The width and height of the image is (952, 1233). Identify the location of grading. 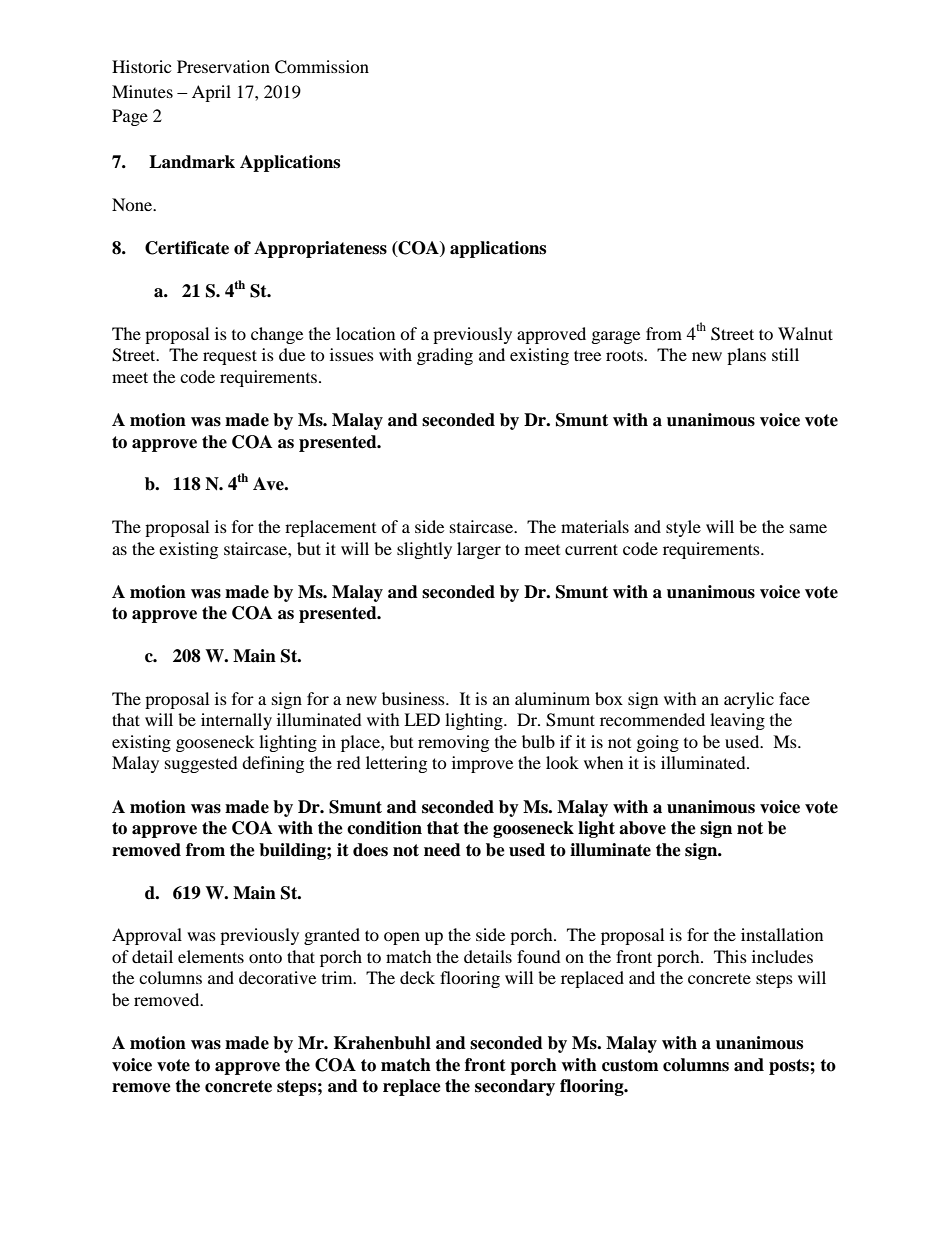
(445, 356).
